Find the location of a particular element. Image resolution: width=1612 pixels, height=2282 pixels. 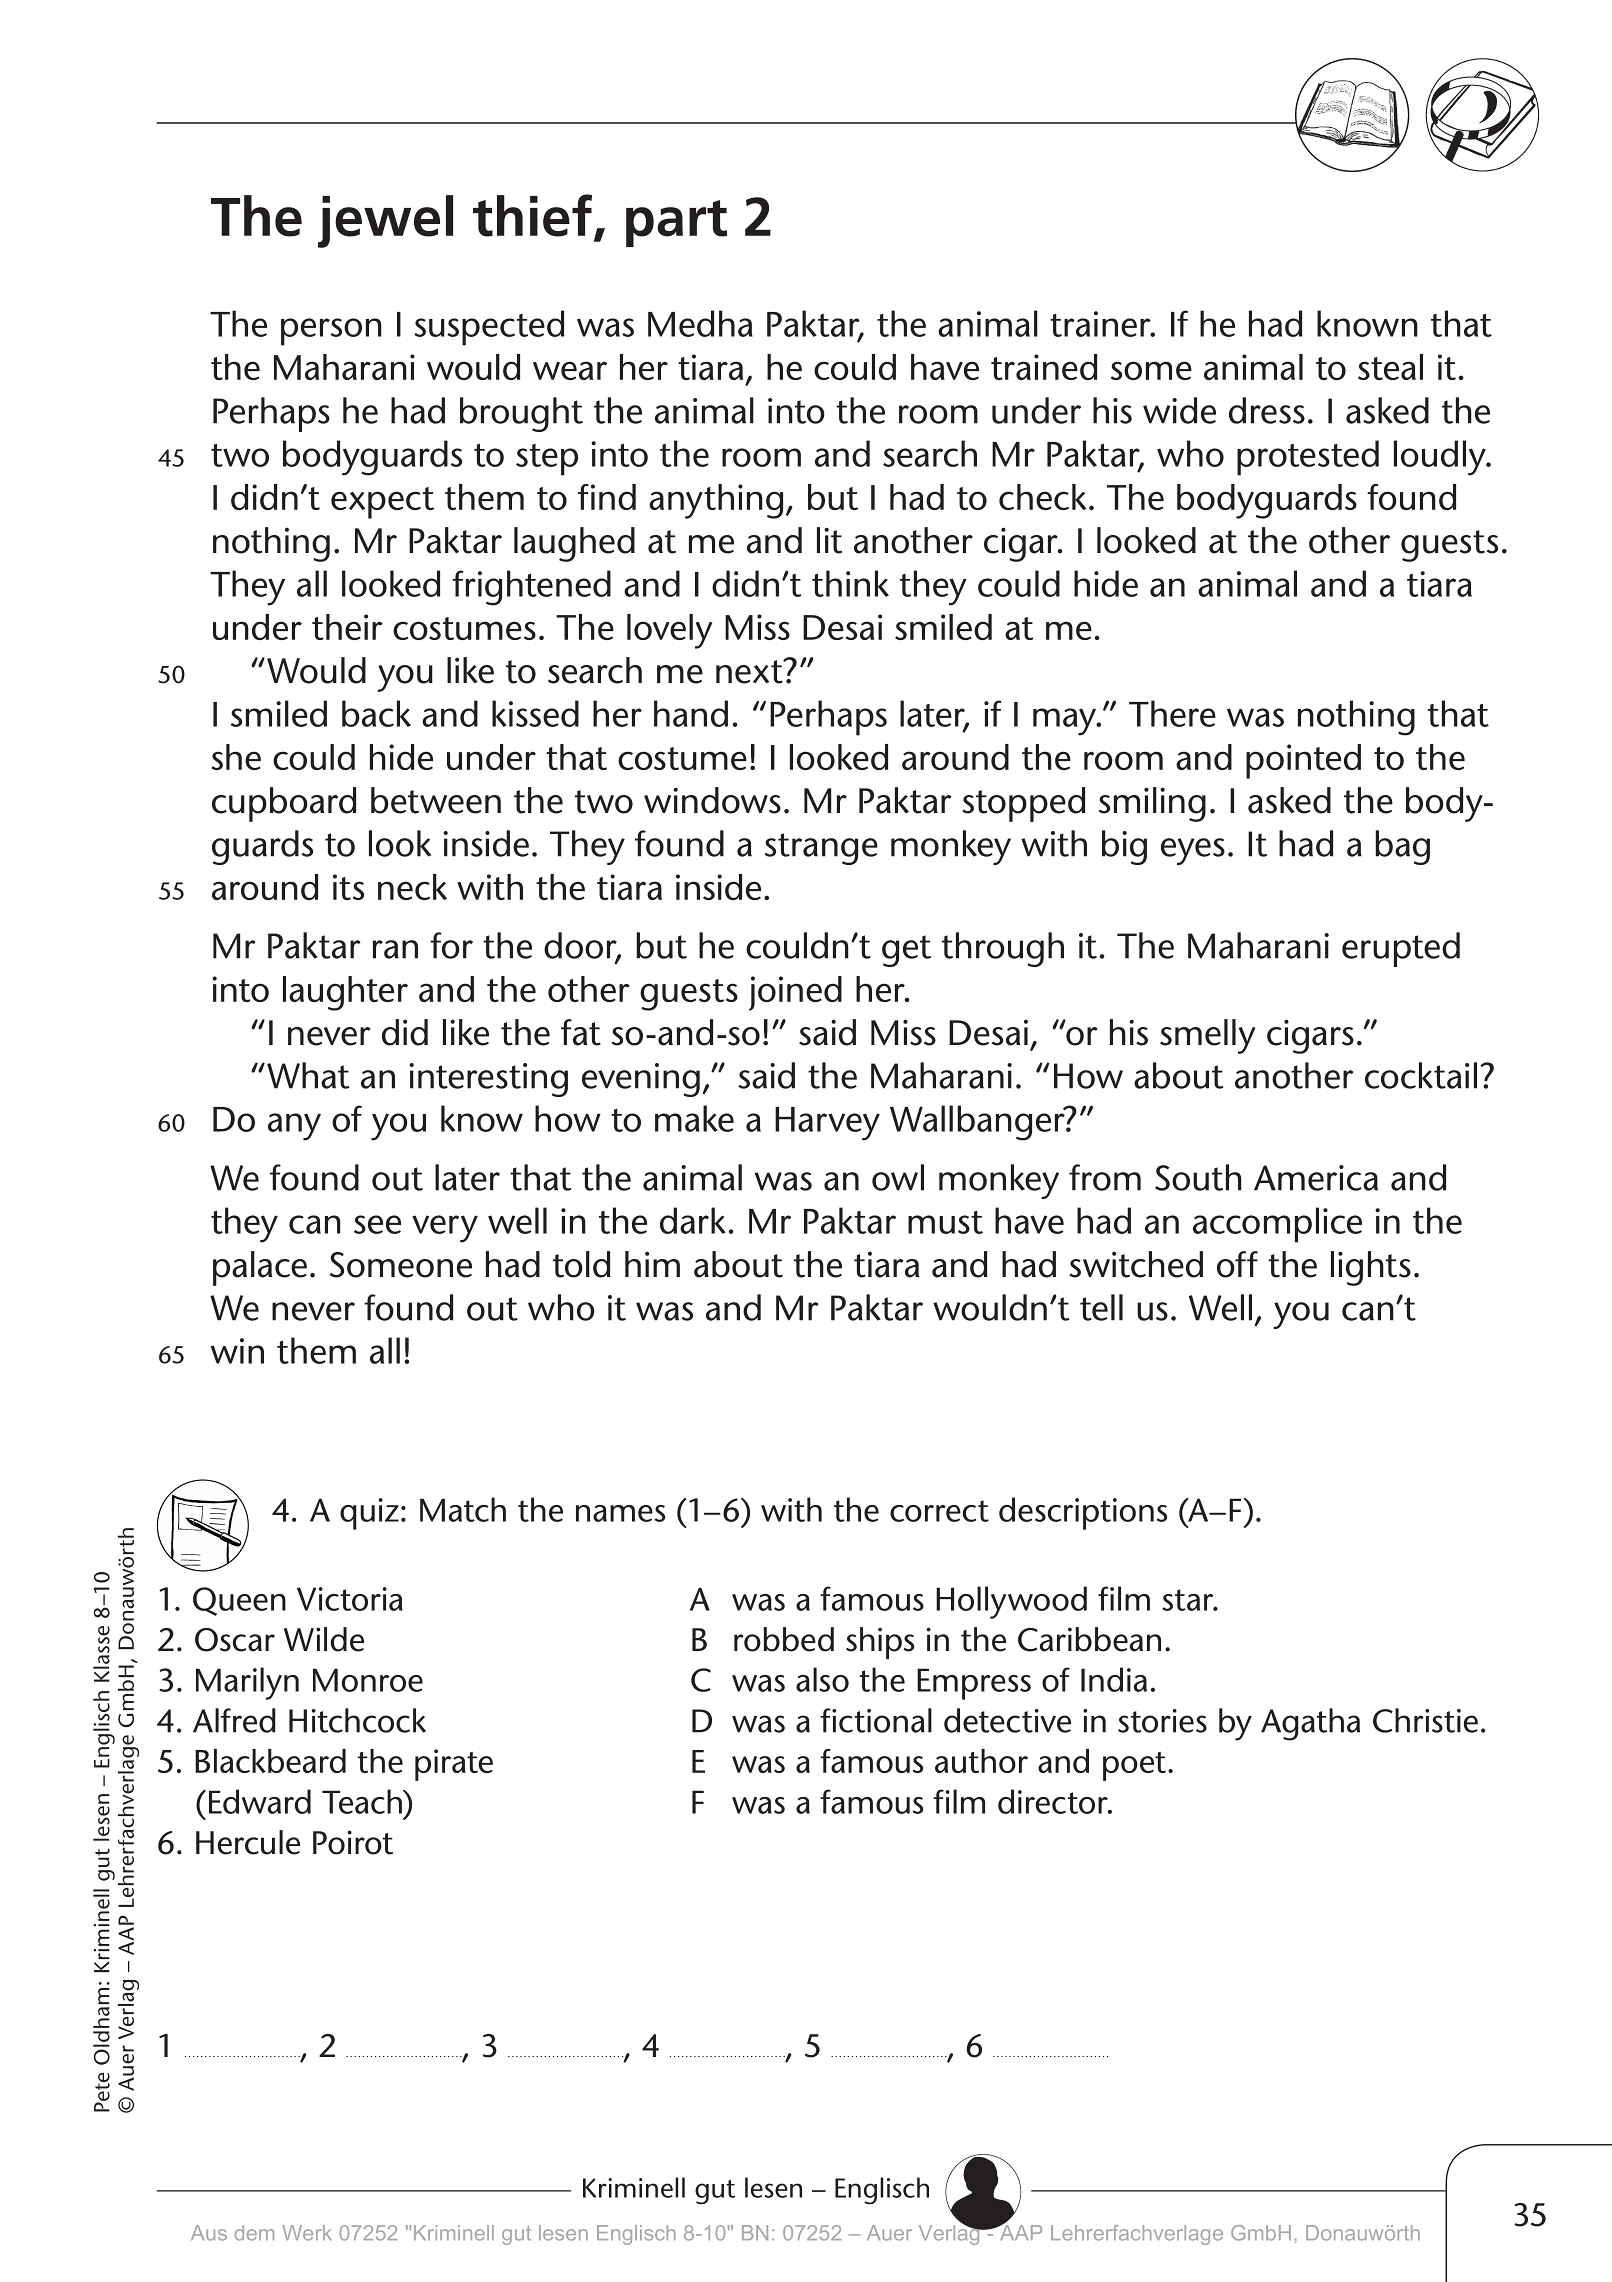

quiz is located at coordinates (369, 1514).
